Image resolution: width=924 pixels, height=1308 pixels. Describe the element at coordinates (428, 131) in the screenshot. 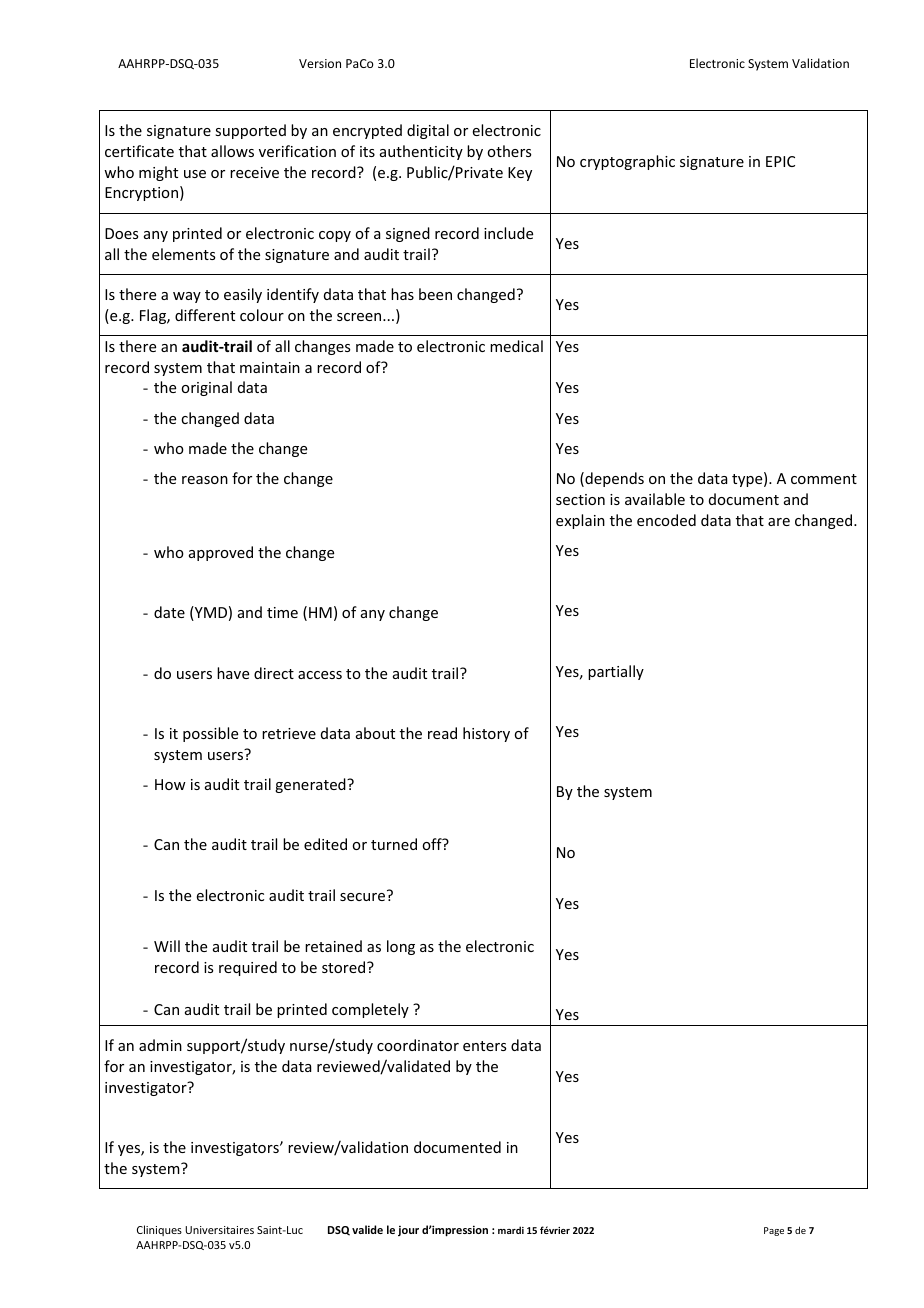

I see `digital` at that location.
